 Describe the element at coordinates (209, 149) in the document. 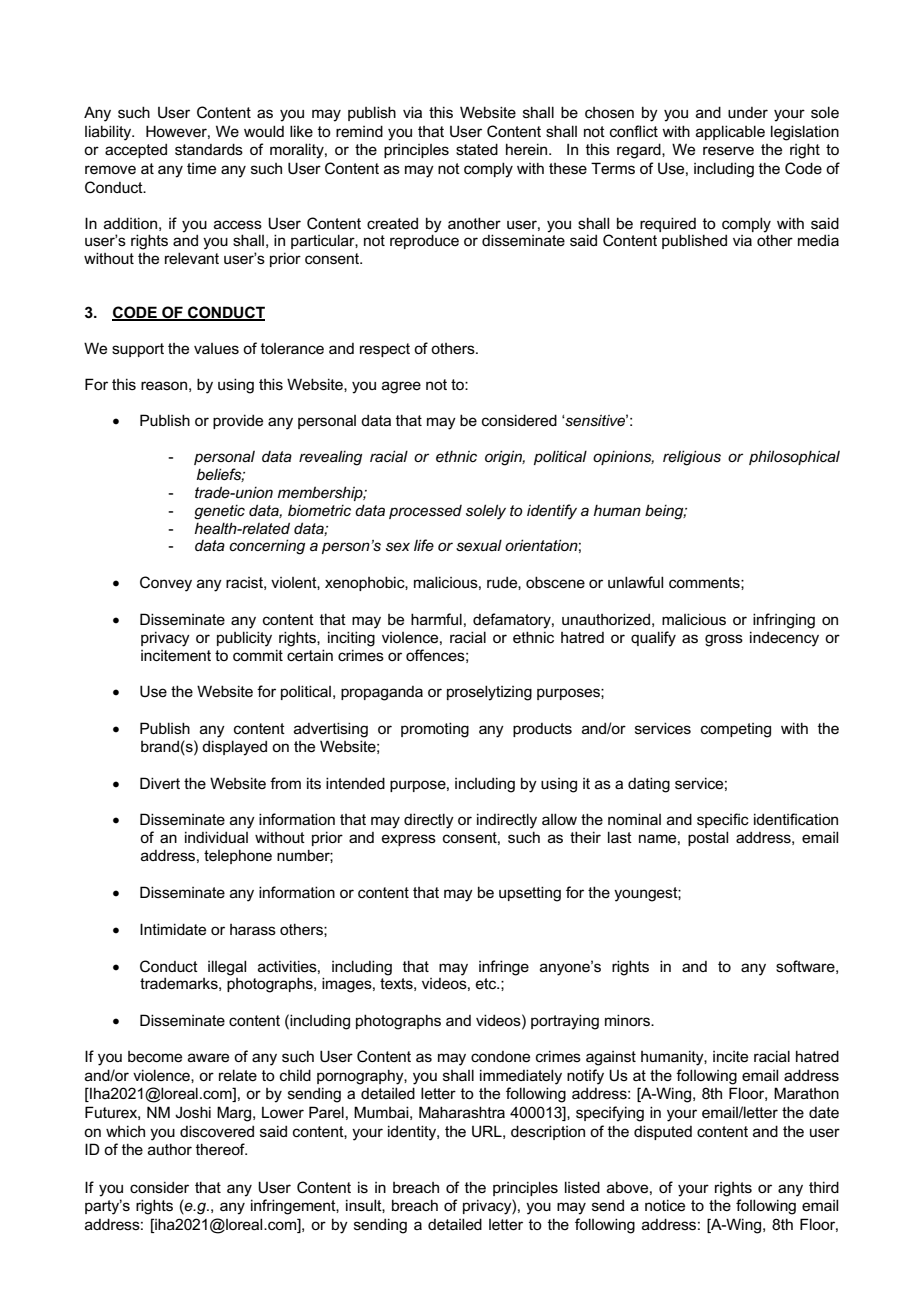

I see `standards` at that location.
